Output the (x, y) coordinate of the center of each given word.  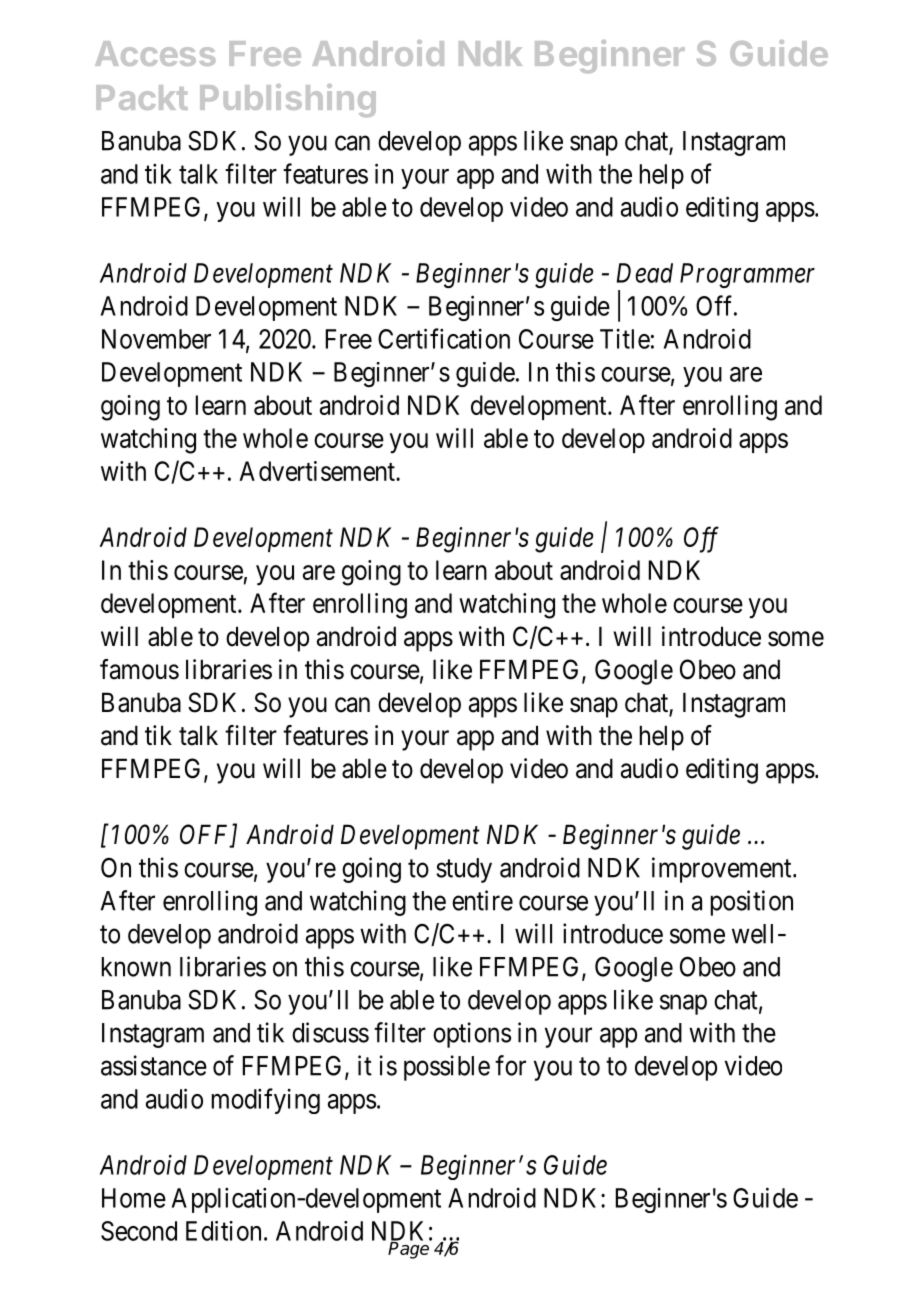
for (510, 1065)
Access (155, 53)
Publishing (288, 100)
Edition (223, 1231)
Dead (644, 273)
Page (410, 1249)
